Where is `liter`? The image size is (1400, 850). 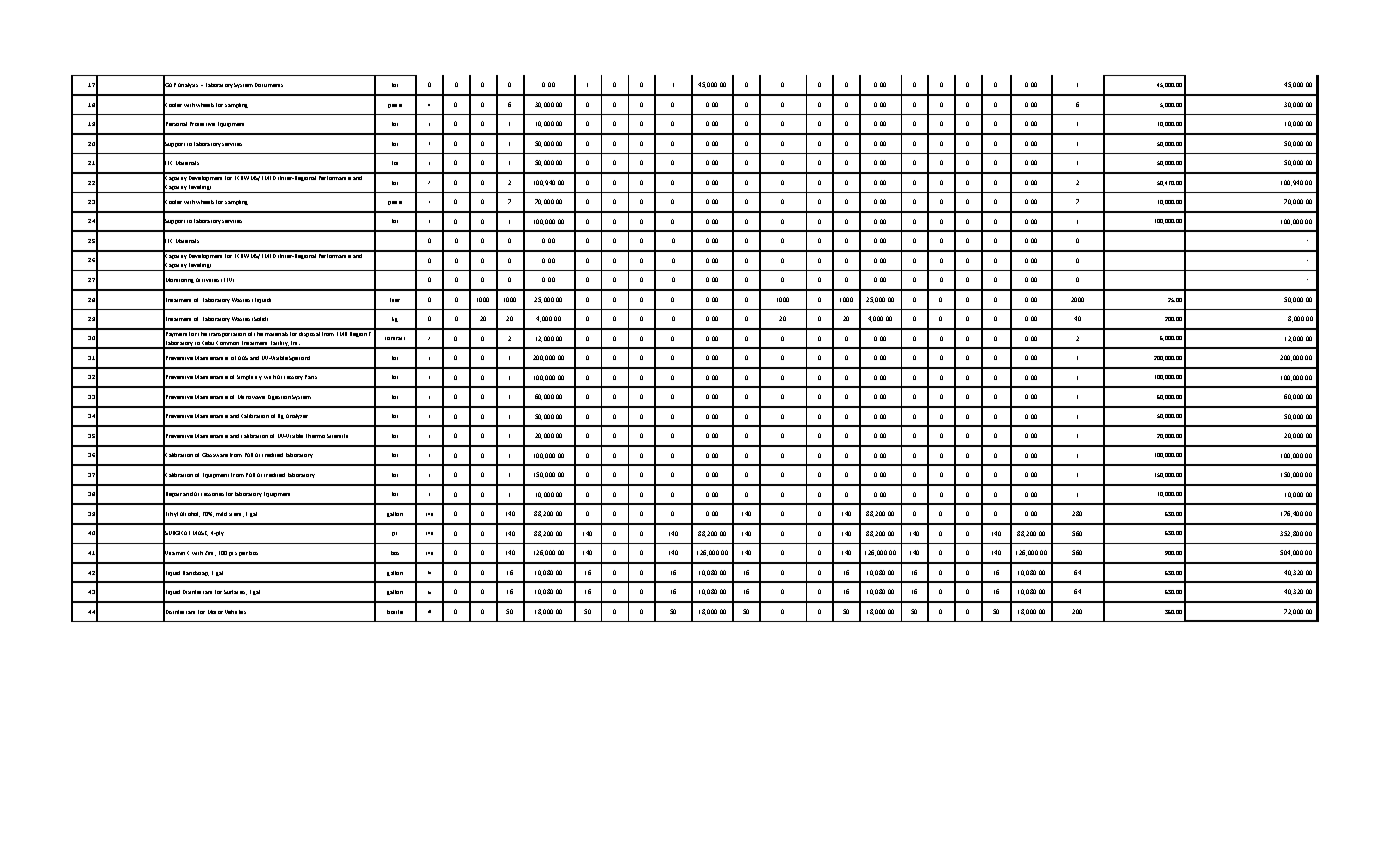
liter is located at coordinates (395, 300).
